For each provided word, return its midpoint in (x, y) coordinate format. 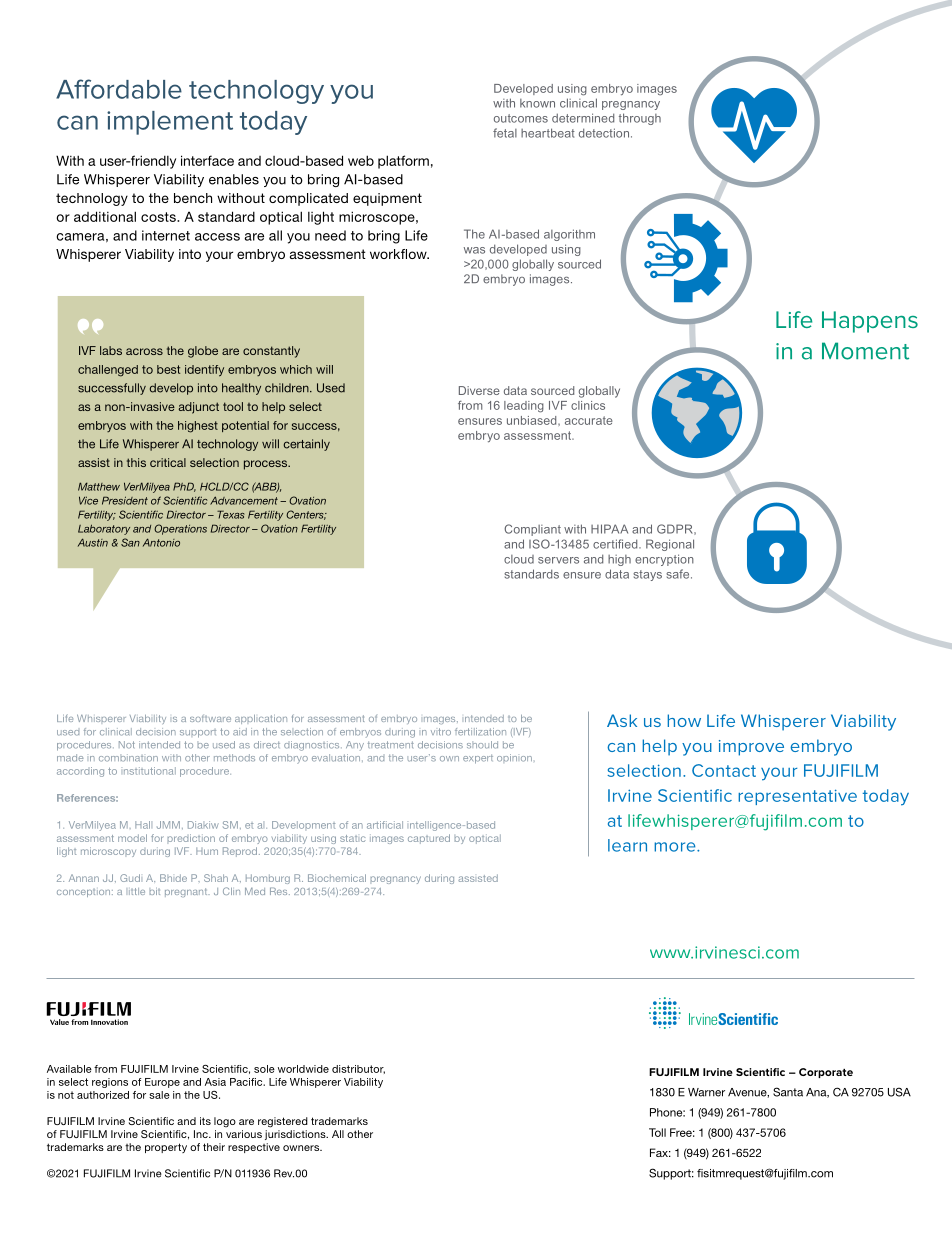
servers (558, 560)
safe (679, 574)
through (640, 119)
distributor (358, 1069)
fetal (505, 133)
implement (170, 123)
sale (159, 1095)
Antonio (161, 542)
